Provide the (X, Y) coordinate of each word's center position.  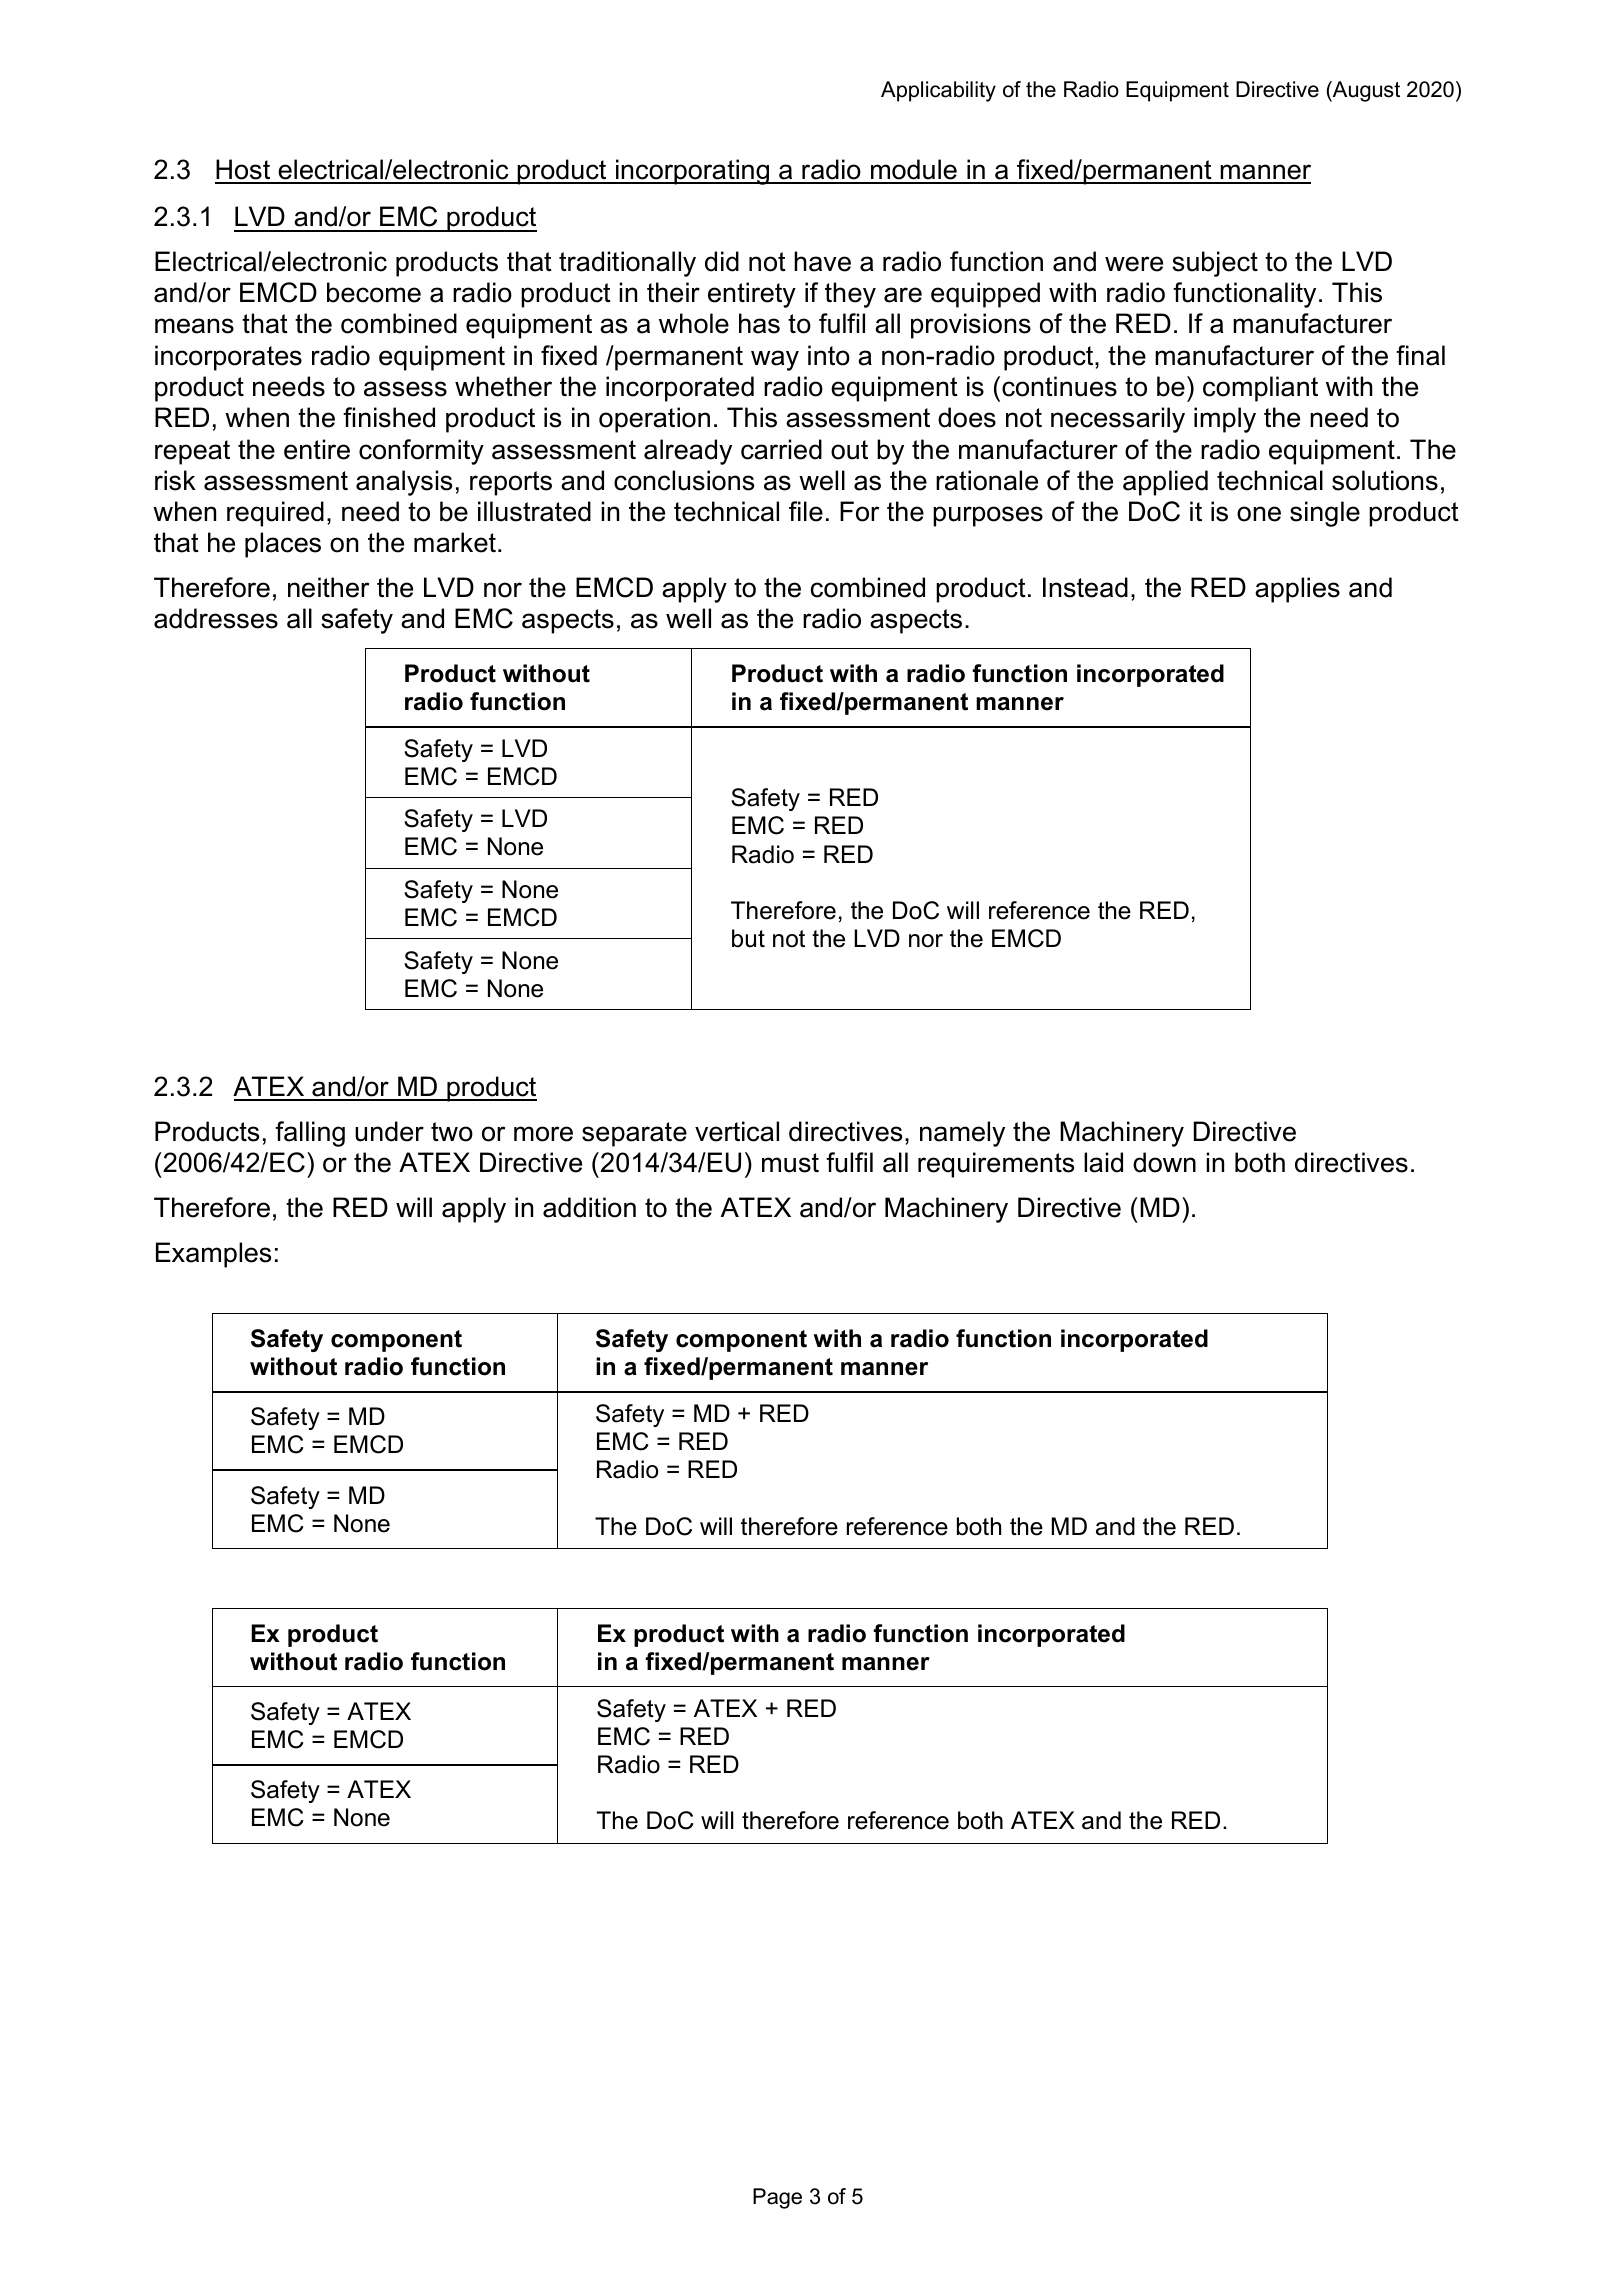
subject (1215, 264)
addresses (216, 618)
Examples (213, 1255)
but (748, 938)
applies (1297, 590)
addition (589, 1207)
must (790, 1163)
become (374, 292)
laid (1103, 1162)
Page (777, 2198)
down (1164, 1162)
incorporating (693, 172)
